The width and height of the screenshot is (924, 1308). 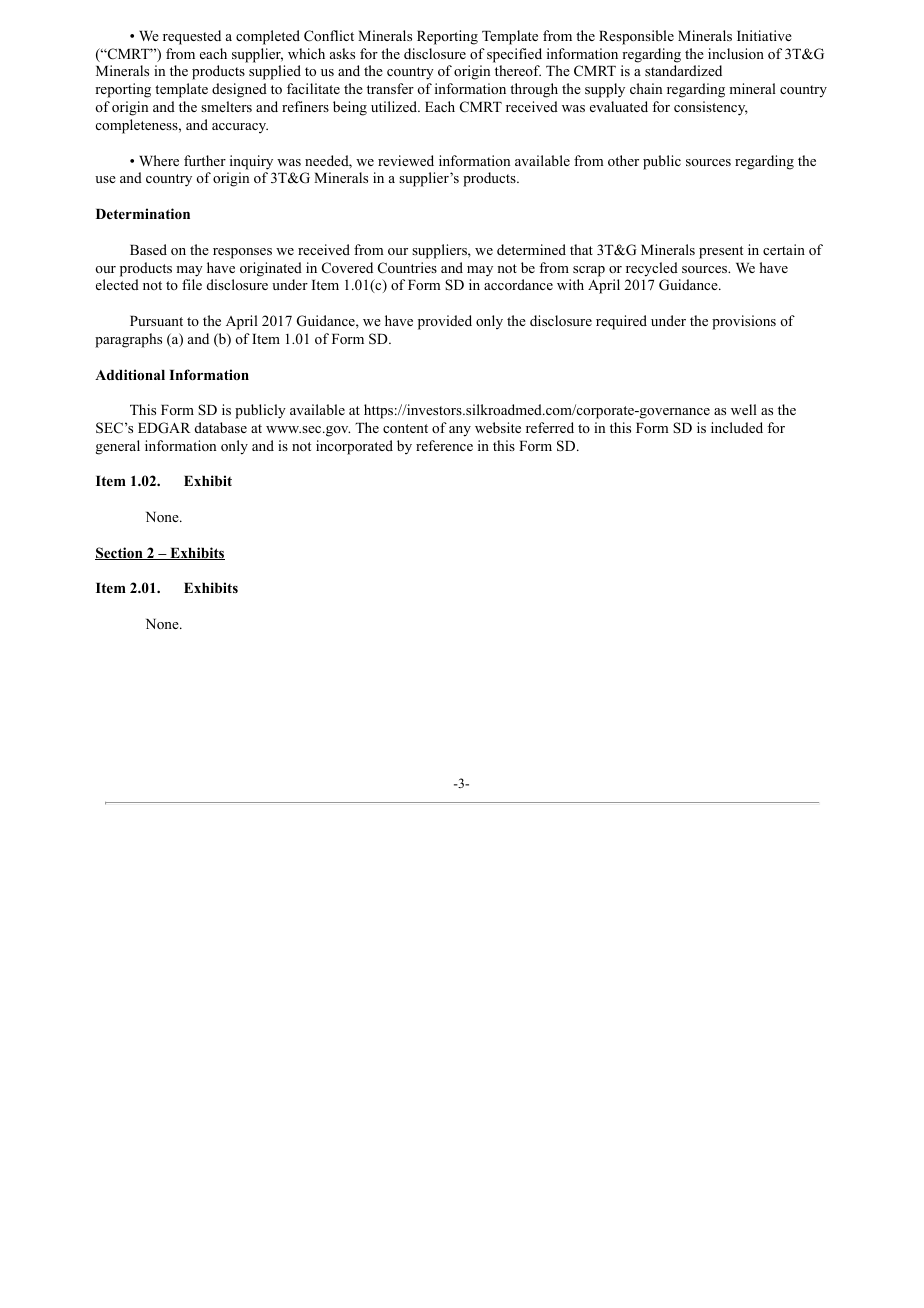 What do you see at coordinates (192, 284) in the screenshot?
I see `file` at bounding box center [192, 284].
